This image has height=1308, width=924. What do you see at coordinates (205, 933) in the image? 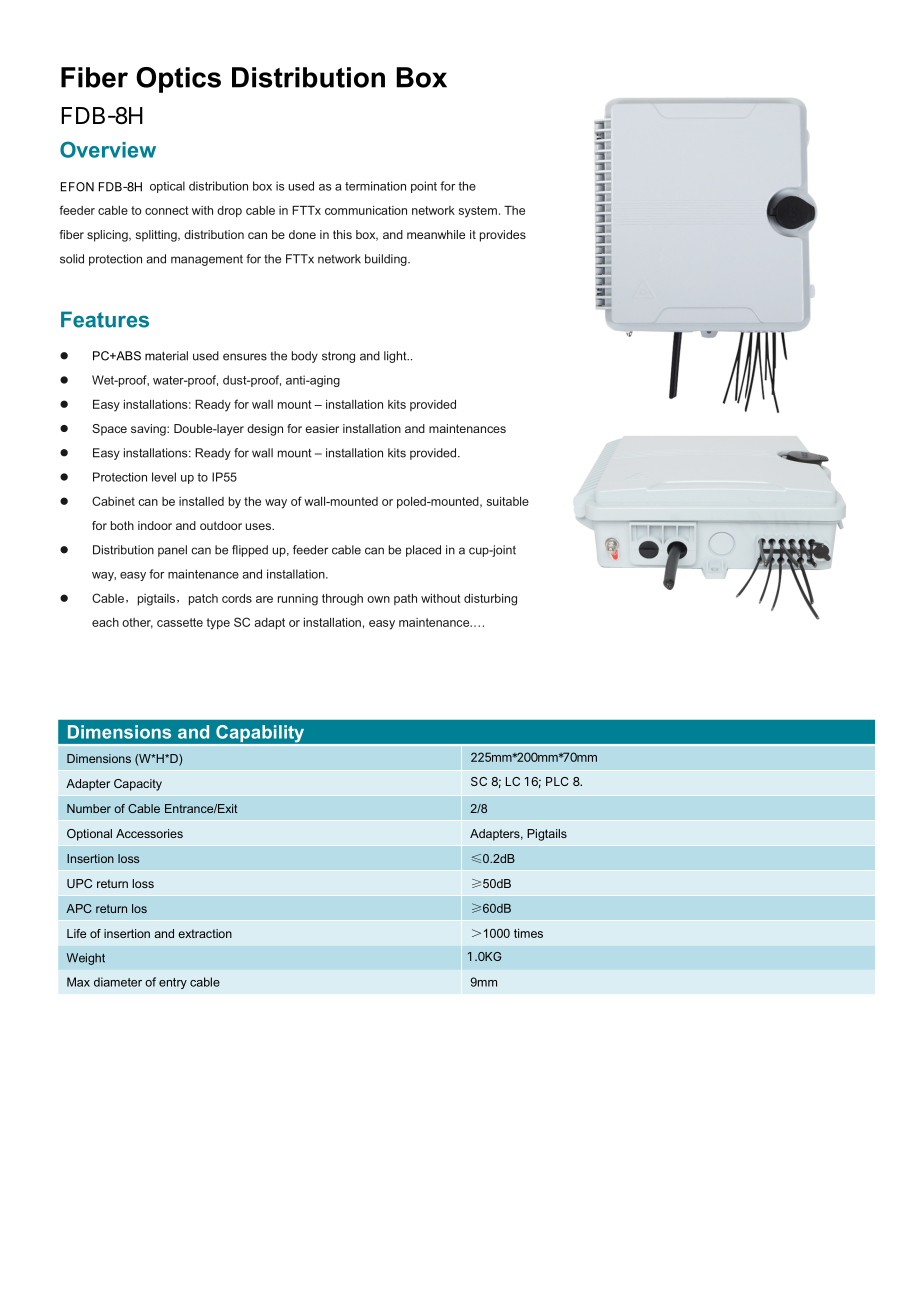
I see `extraction` at bounding box center [205, 933].
